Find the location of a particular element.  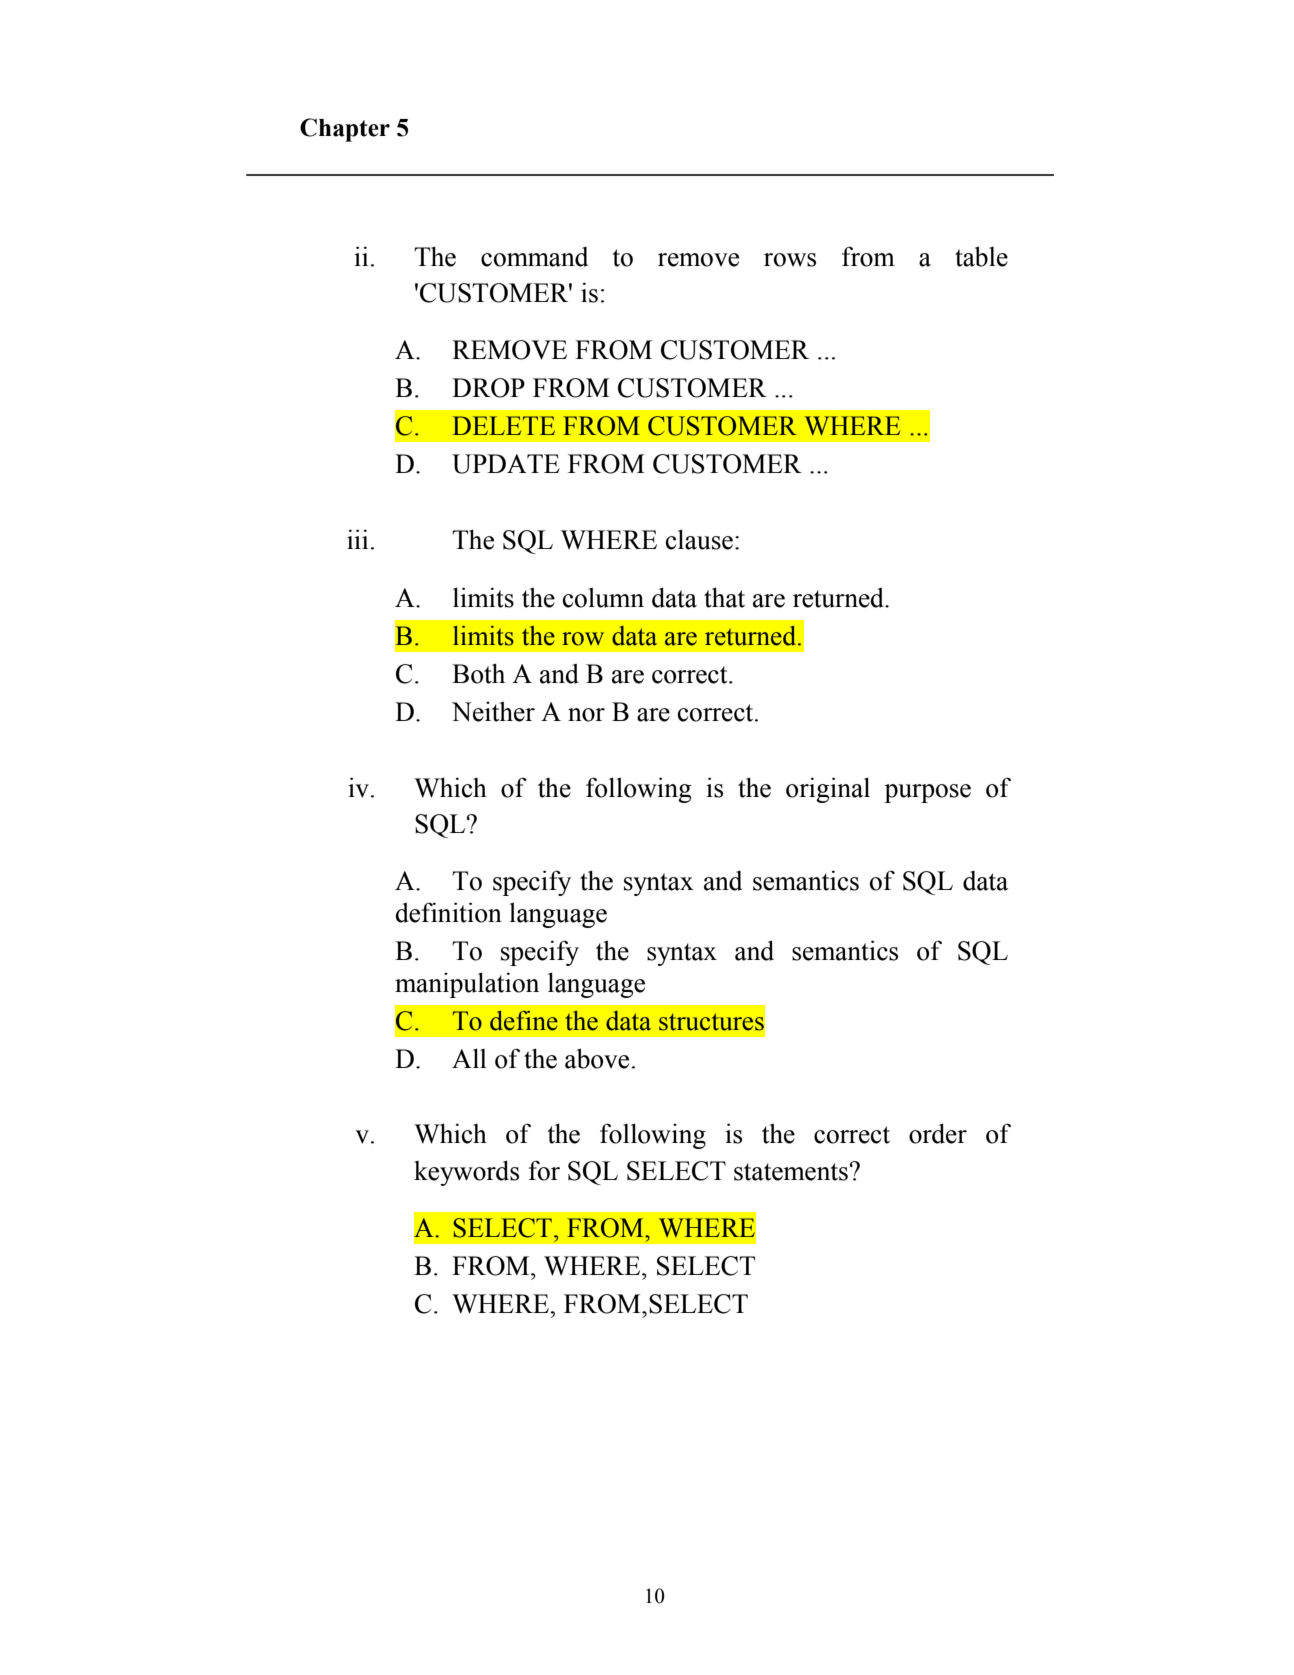

Chapter is located at coordinates (345, 130).
